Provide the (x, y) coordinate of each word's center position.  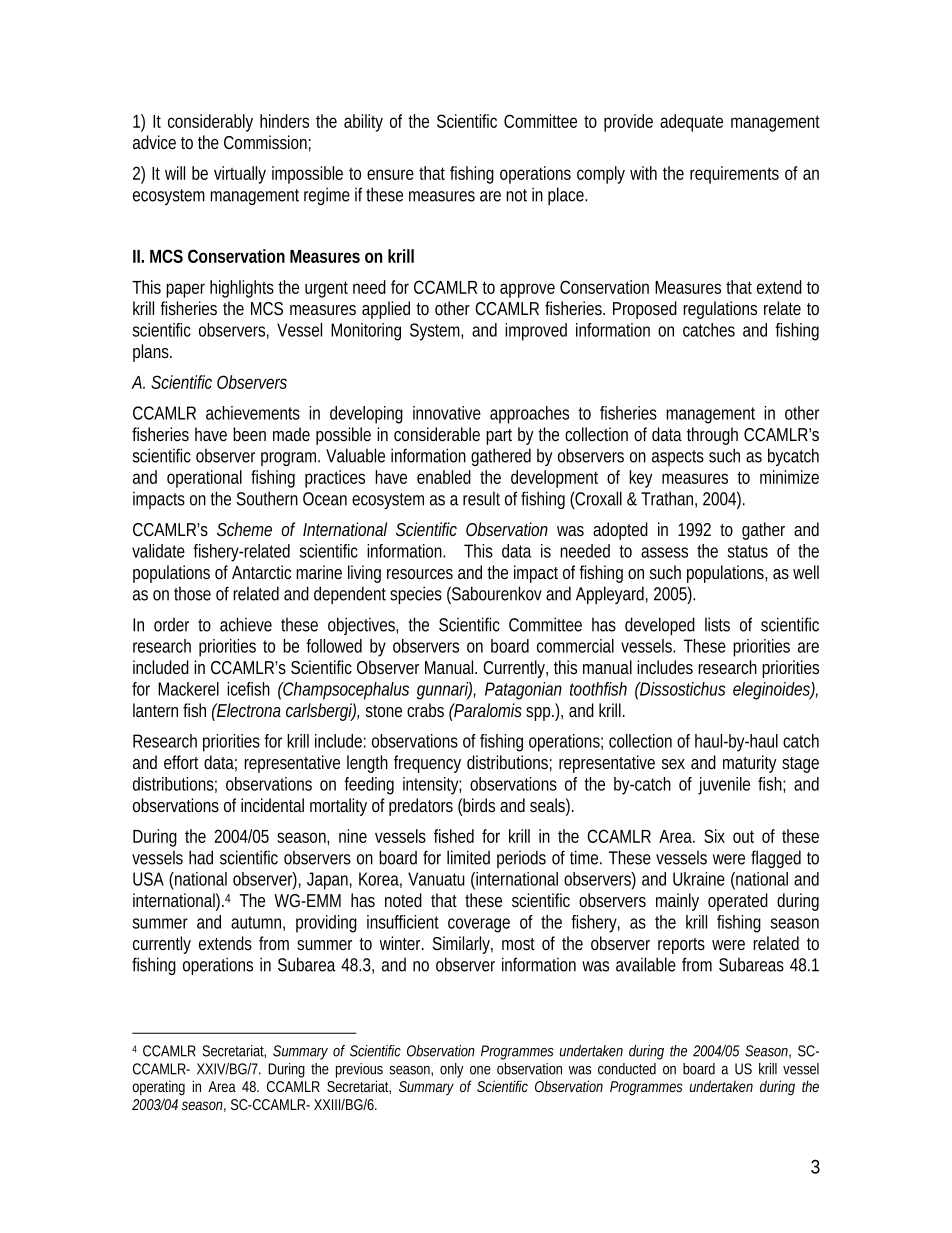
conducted (627, 1069)
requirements (734, 175)
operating (158, 1088)
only (452, 1070)
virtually (240, 175)
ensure (390, 174)
